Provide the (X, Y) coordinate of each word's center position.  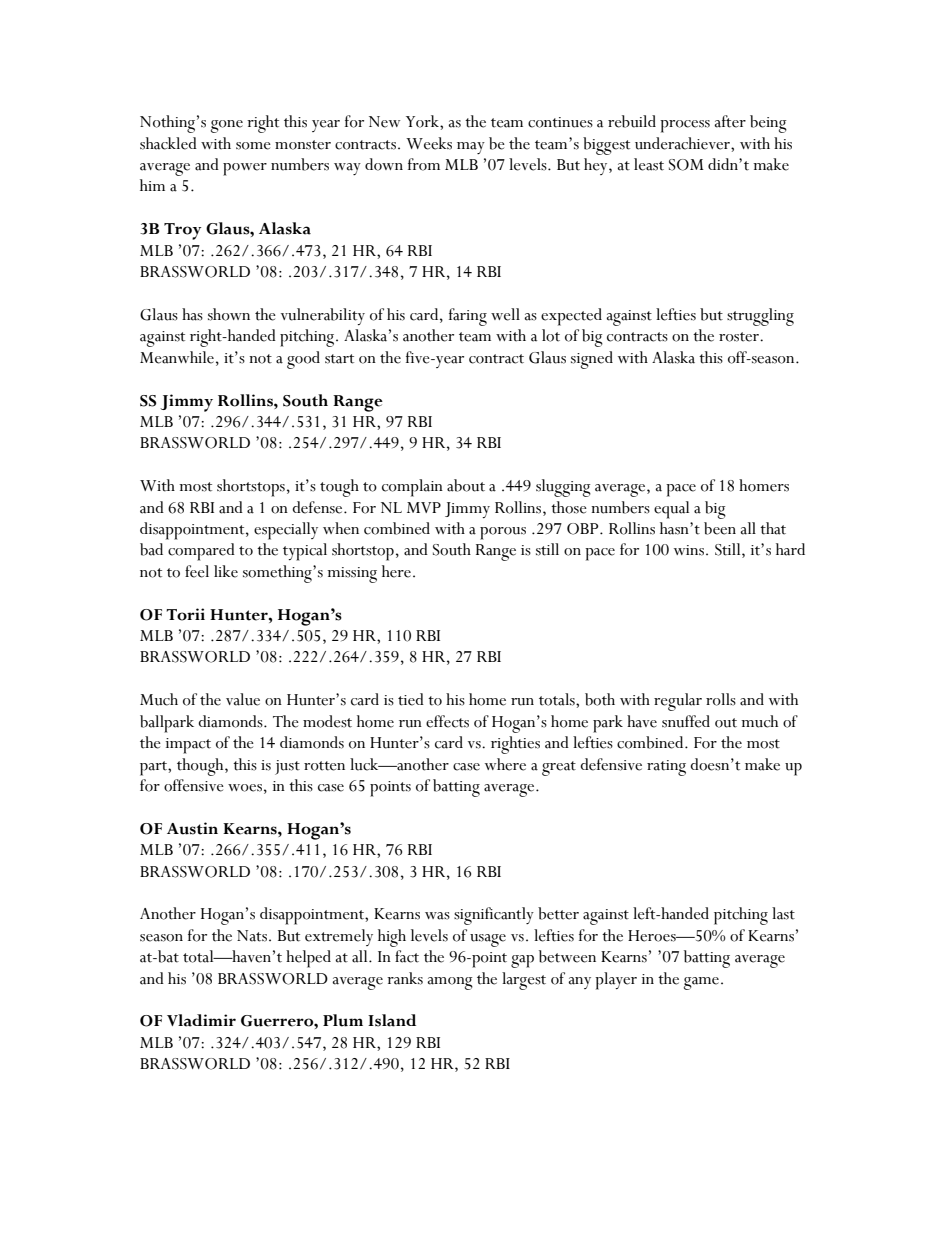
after (730, 121)
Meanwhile (177, 357)
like (226, 571)
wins (690, 550)
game (701, 983)
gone (227, 126)
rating (666, 768)
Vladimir (201, 1020)
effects (447, 721)
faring (468, 317)
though (201, 767)
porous (503, 533)
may (471, 148)
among (450, 983)
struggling (760, 317)
